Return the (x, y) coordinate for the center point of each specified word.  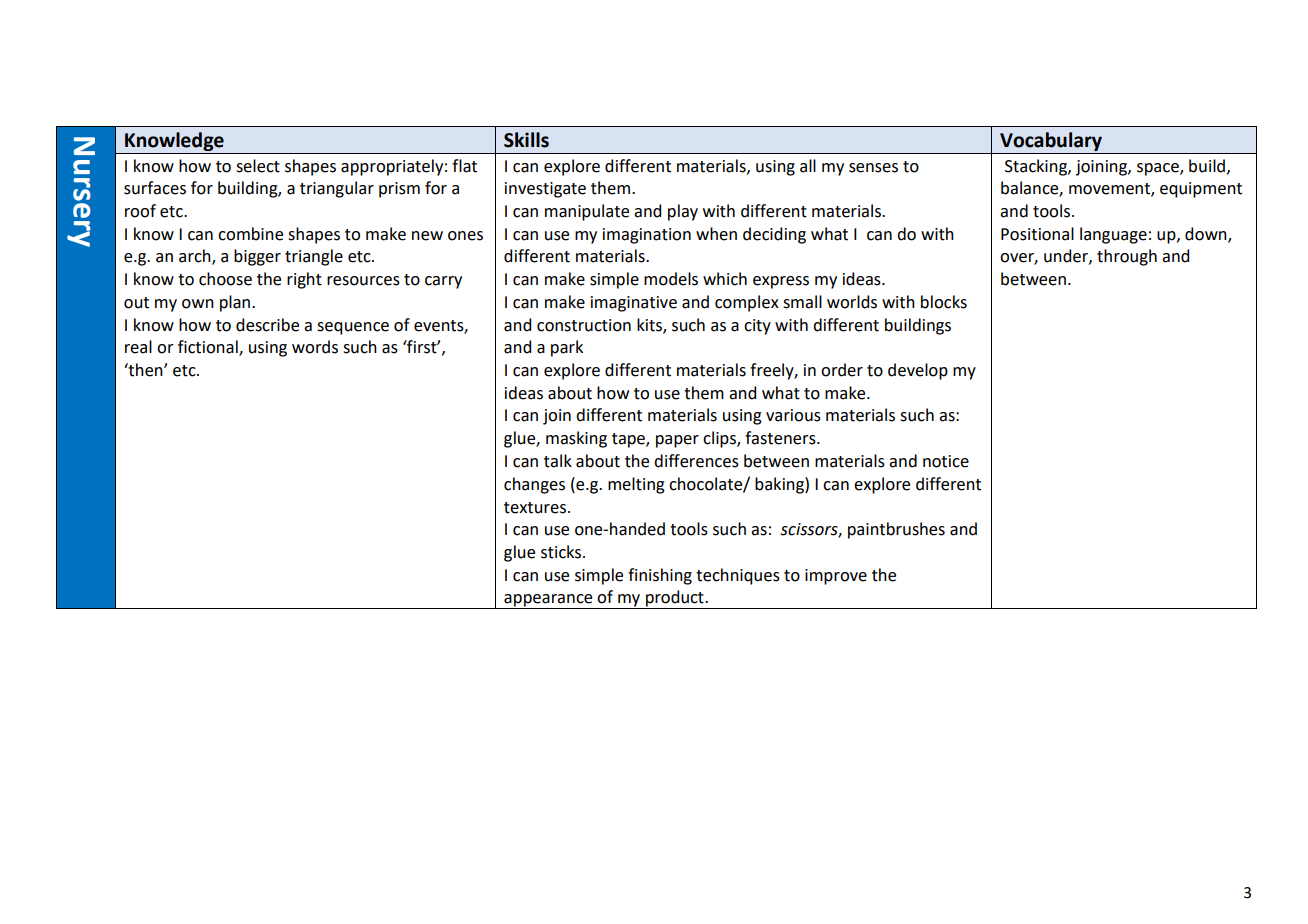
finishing (660, 576)
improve (836, 577)
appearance (548, 601)
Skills (526, 140)
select (258, 166)
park (567, 348)
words (315, 347)
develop (918, 371)
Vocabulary (1051, 141)
